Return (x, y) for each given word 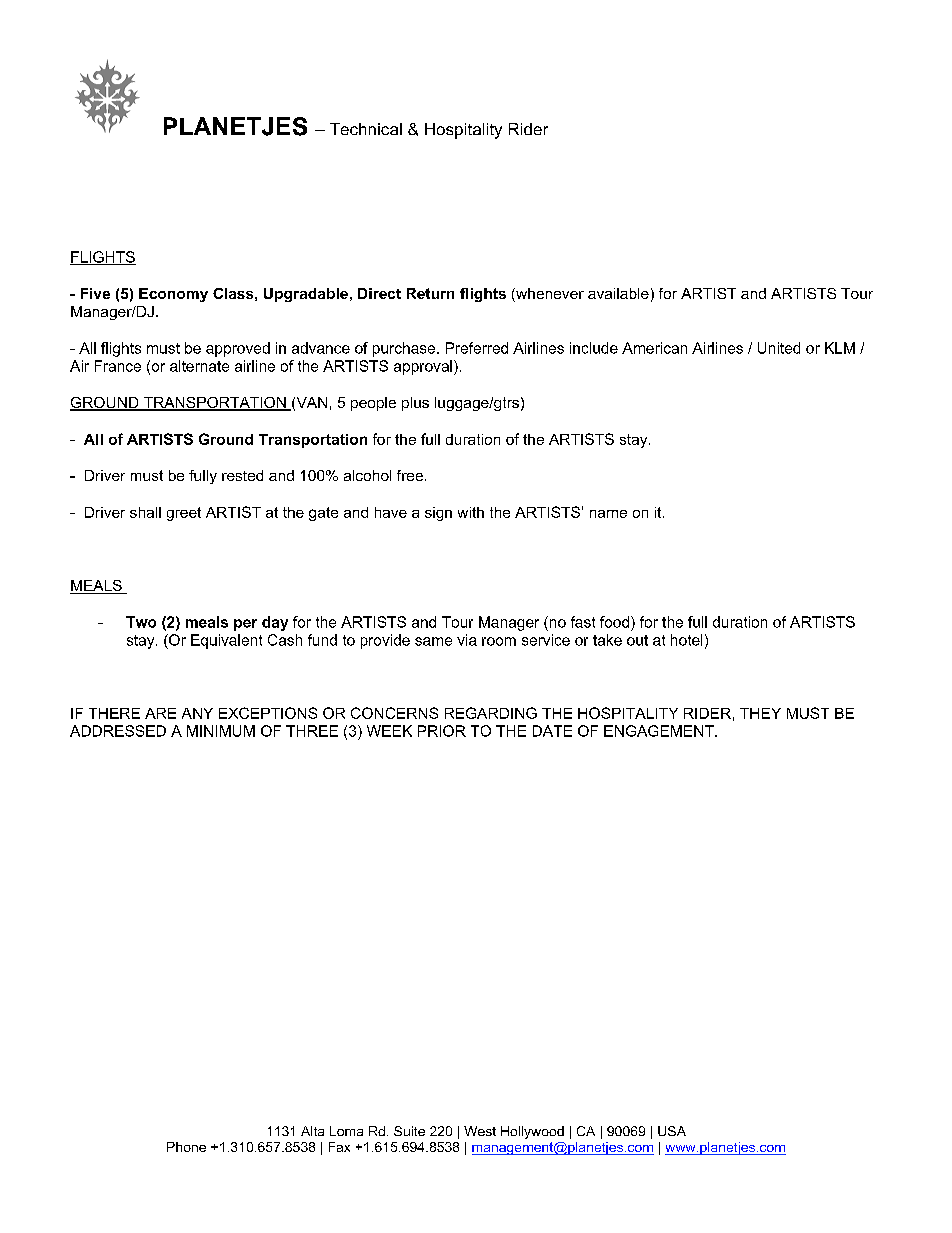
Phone (186, 1147)
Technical (366, 129)
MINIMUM (221, 731)
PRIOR (442, 731)
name (608, 514)
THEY (760, 713)
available (618, 293)
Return (430, 293)
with (471, 512)
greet (184, 514)
